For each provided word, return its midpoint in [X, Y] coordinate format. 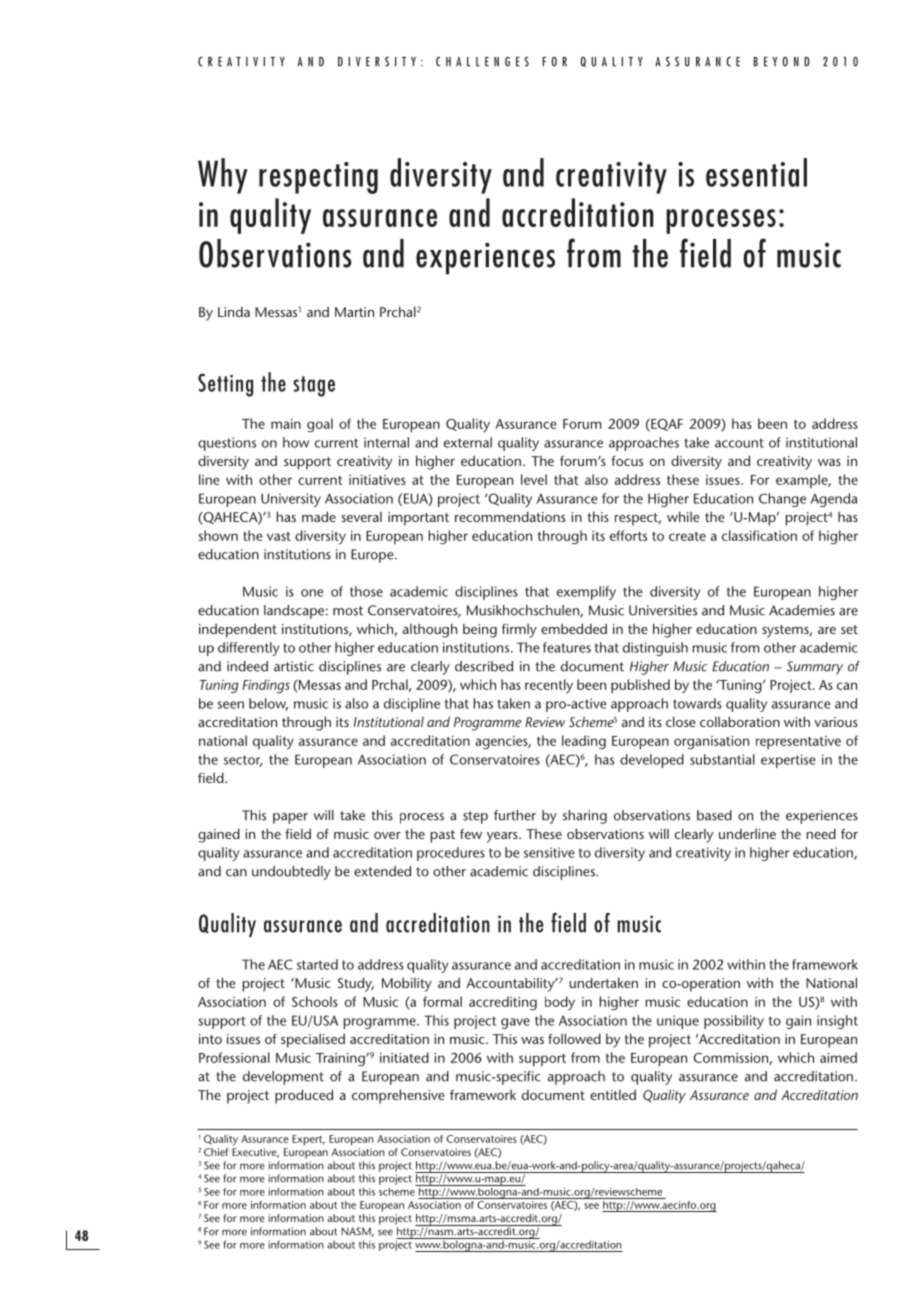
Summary [815, 668]
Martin [354, 312]
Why [223, 176]
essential [756, 172]
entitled [613, 1094]
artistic [294, 666]
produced [304, 1096]
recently [549, 686]
